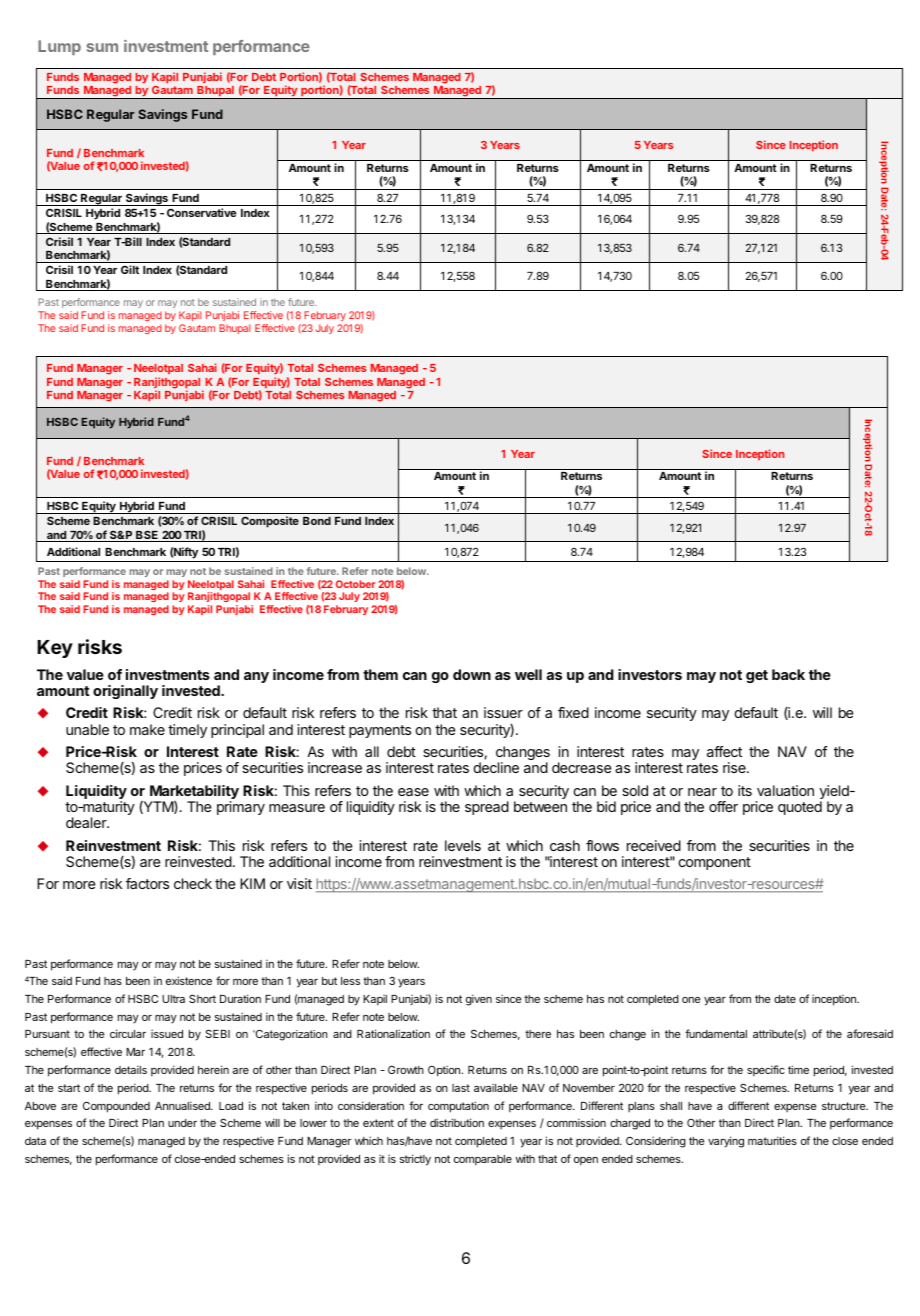  What do you see at coordinates (202, 212) in the screenshot?
I see `Conservative` at bounding box center [202, 212].
